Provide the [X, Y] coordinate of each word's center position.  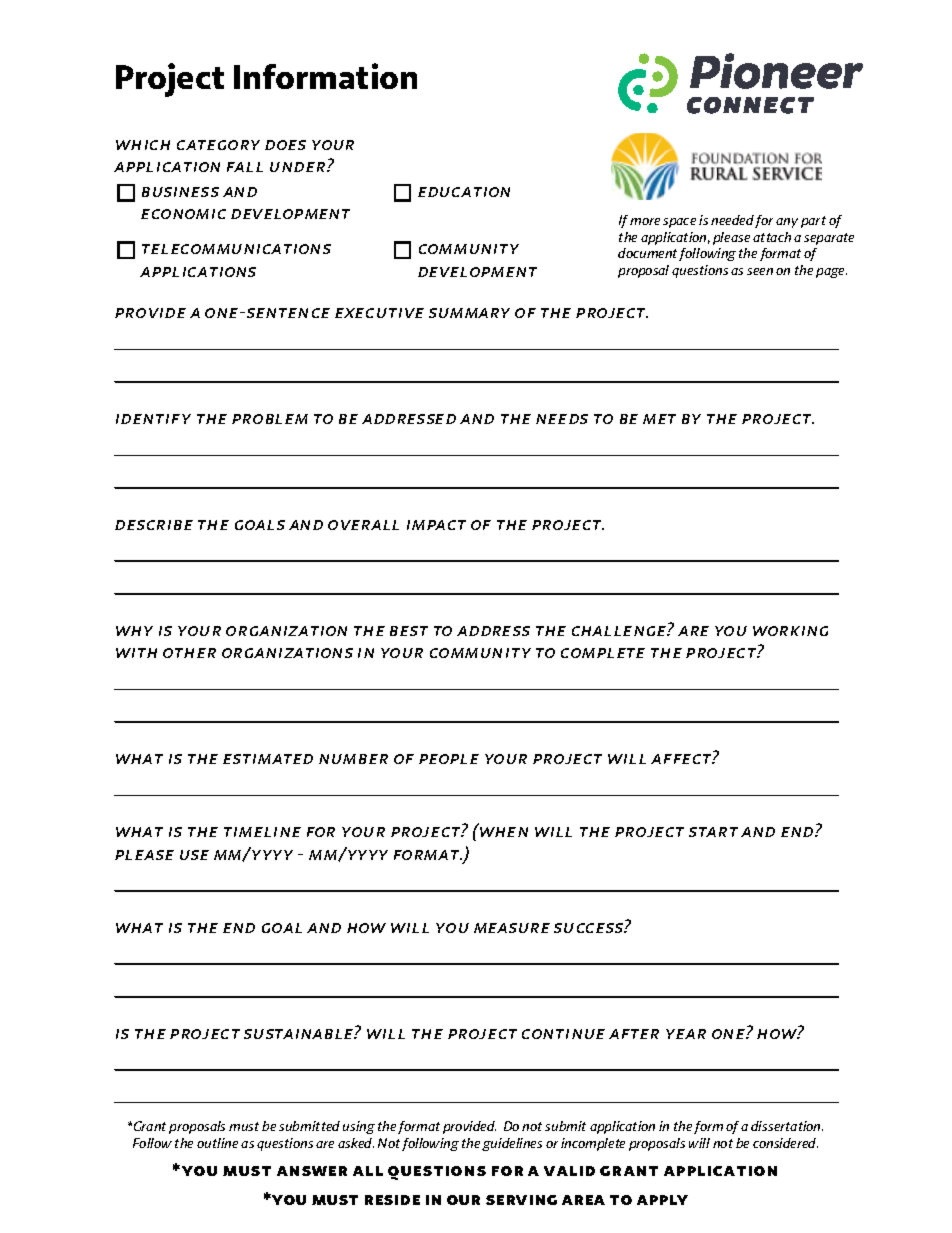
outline [217, 1143]
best [409, 631]
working [790, 631]
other [189, 653]
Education [464, 192]
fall [245, 167]
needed [732, 220]
